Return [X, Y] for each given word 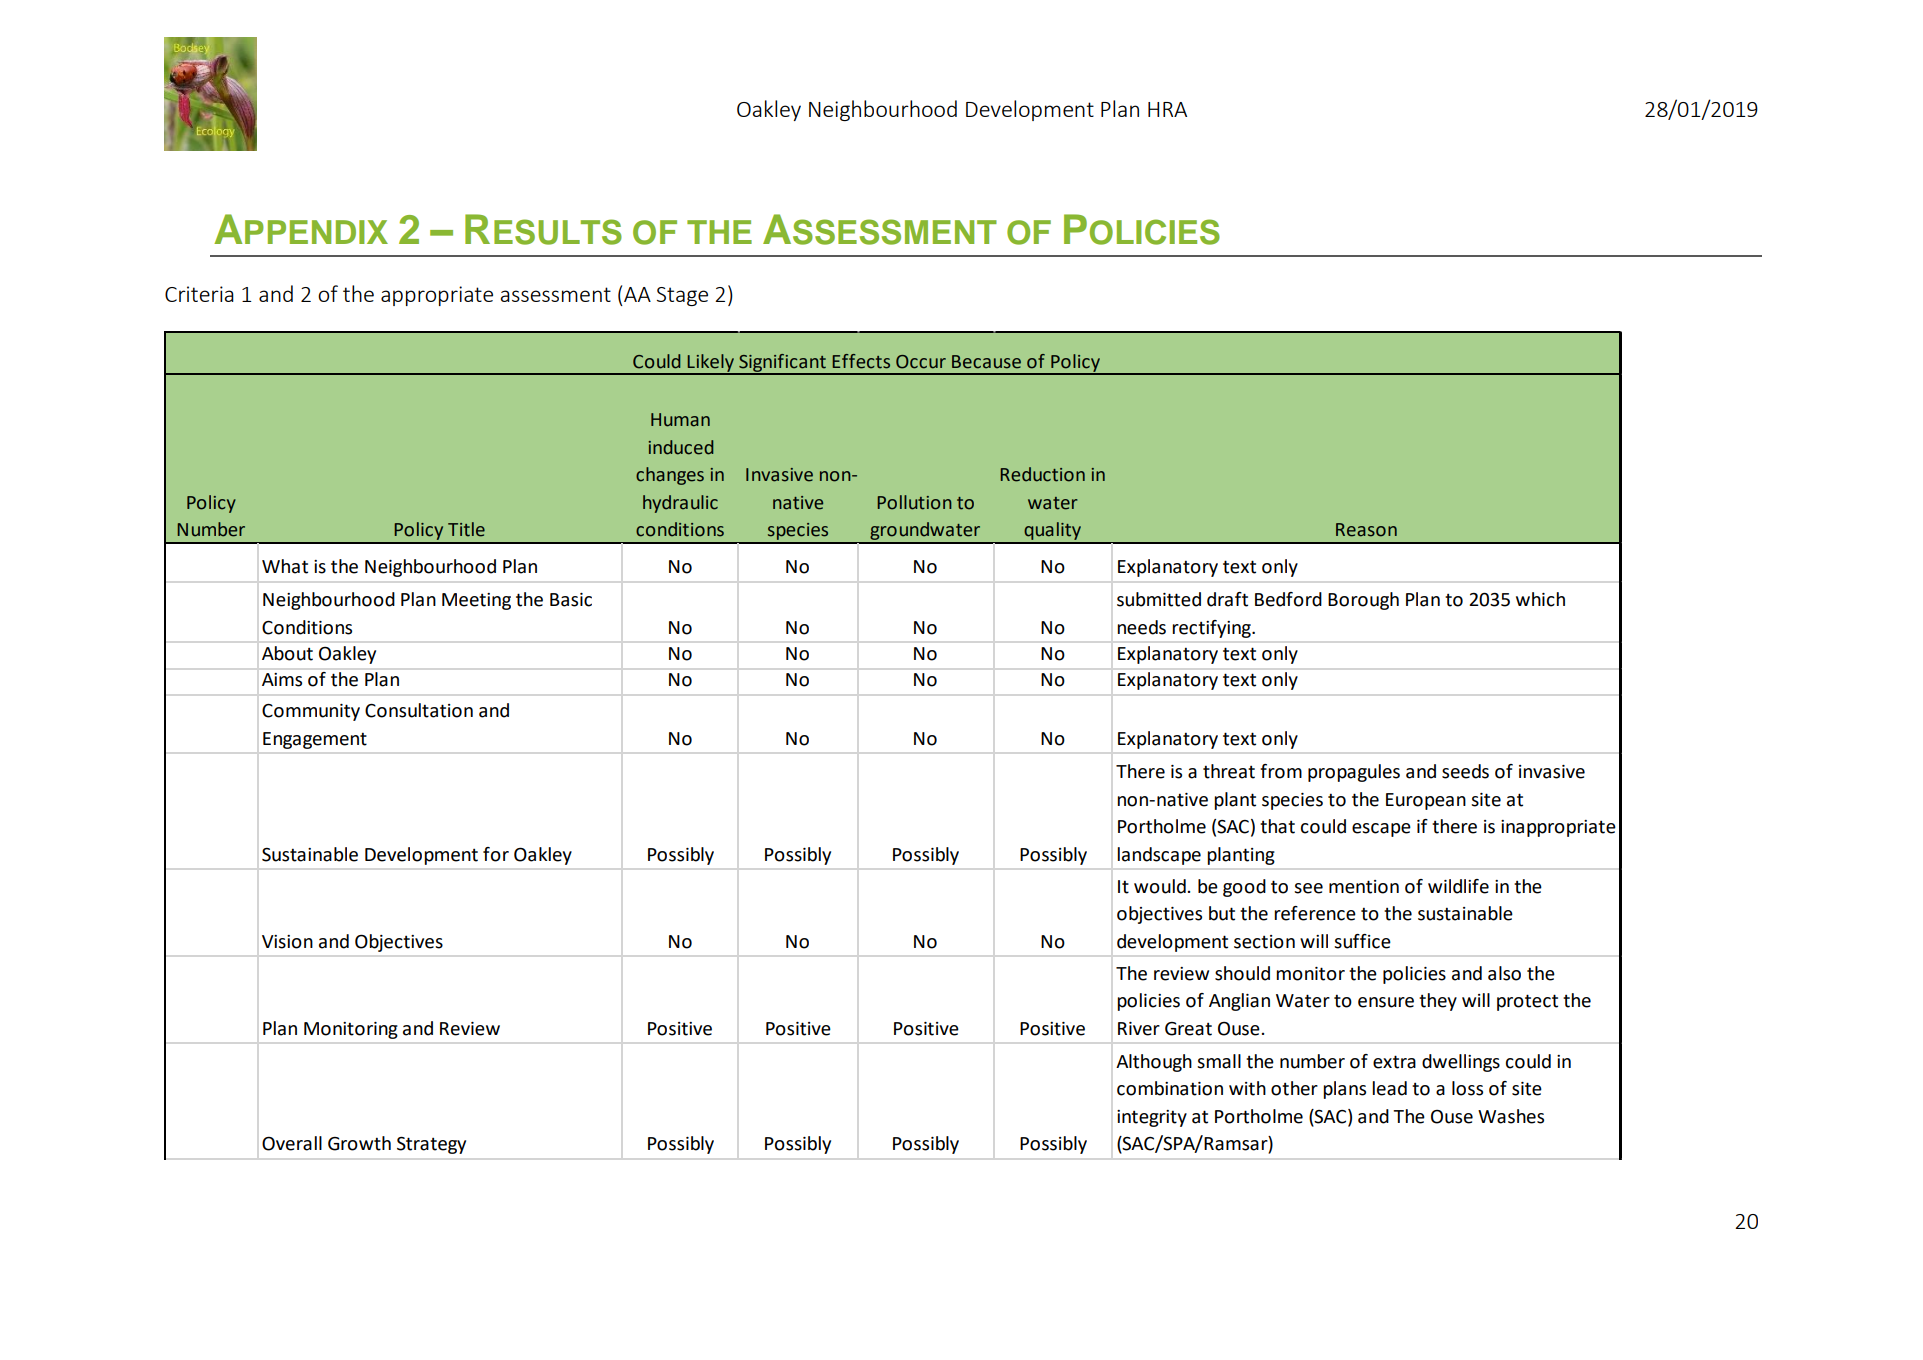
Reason [1366, 530]
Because [986, 362]
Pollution [914, 502]
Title [466, 529]
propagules [1354, 773]
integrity [1152, 1118]
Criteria [199, 294]
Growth [359, 1143]
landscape [1159, 856]
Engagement [315, 740]
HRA [1167, 109]
